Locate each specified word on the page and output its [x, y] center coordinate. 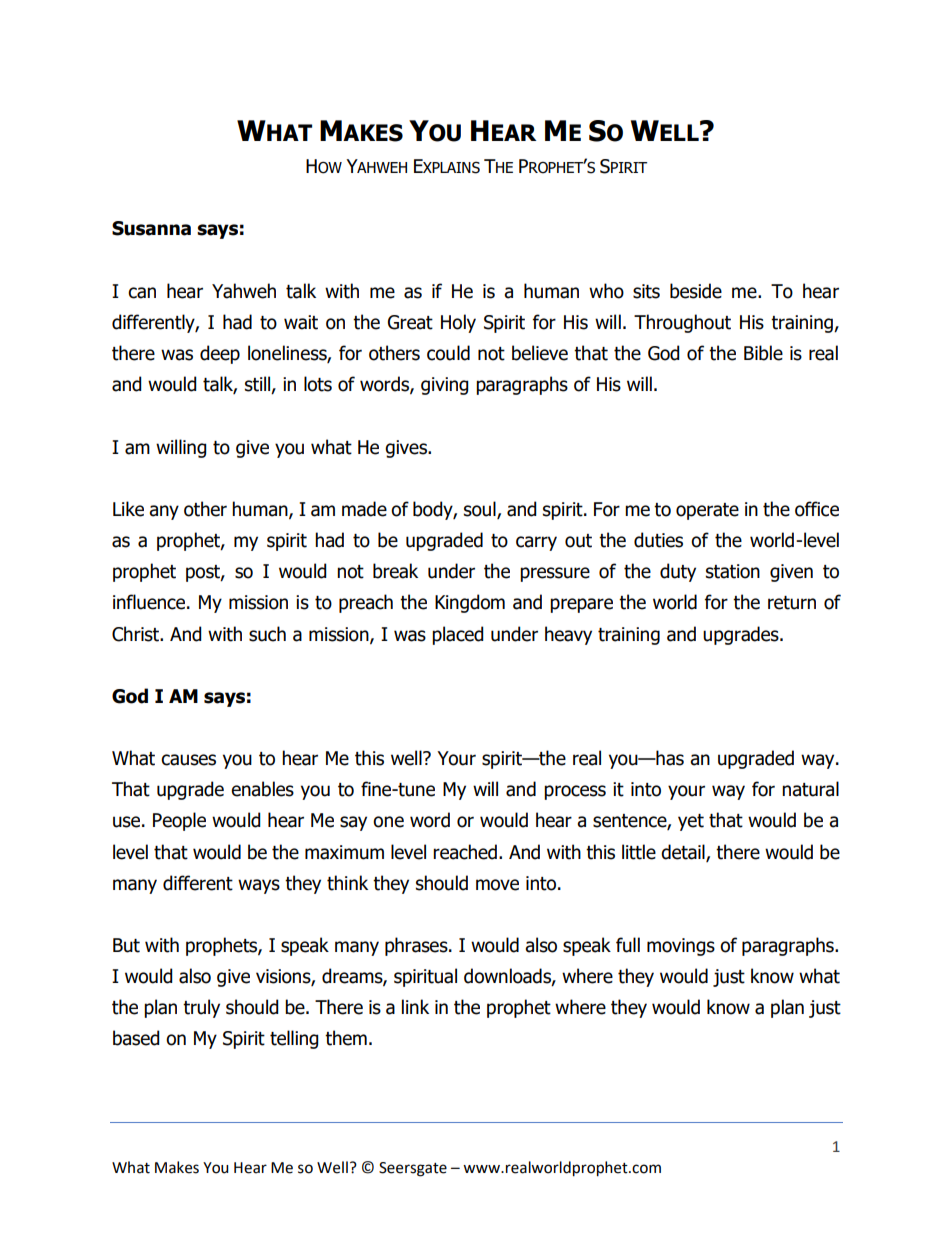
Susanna [151, 228]
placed [458, 635]
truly [201, 1008]
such [267, 634]
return [792, 603]
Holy [458, 323]
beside [696, 291]
